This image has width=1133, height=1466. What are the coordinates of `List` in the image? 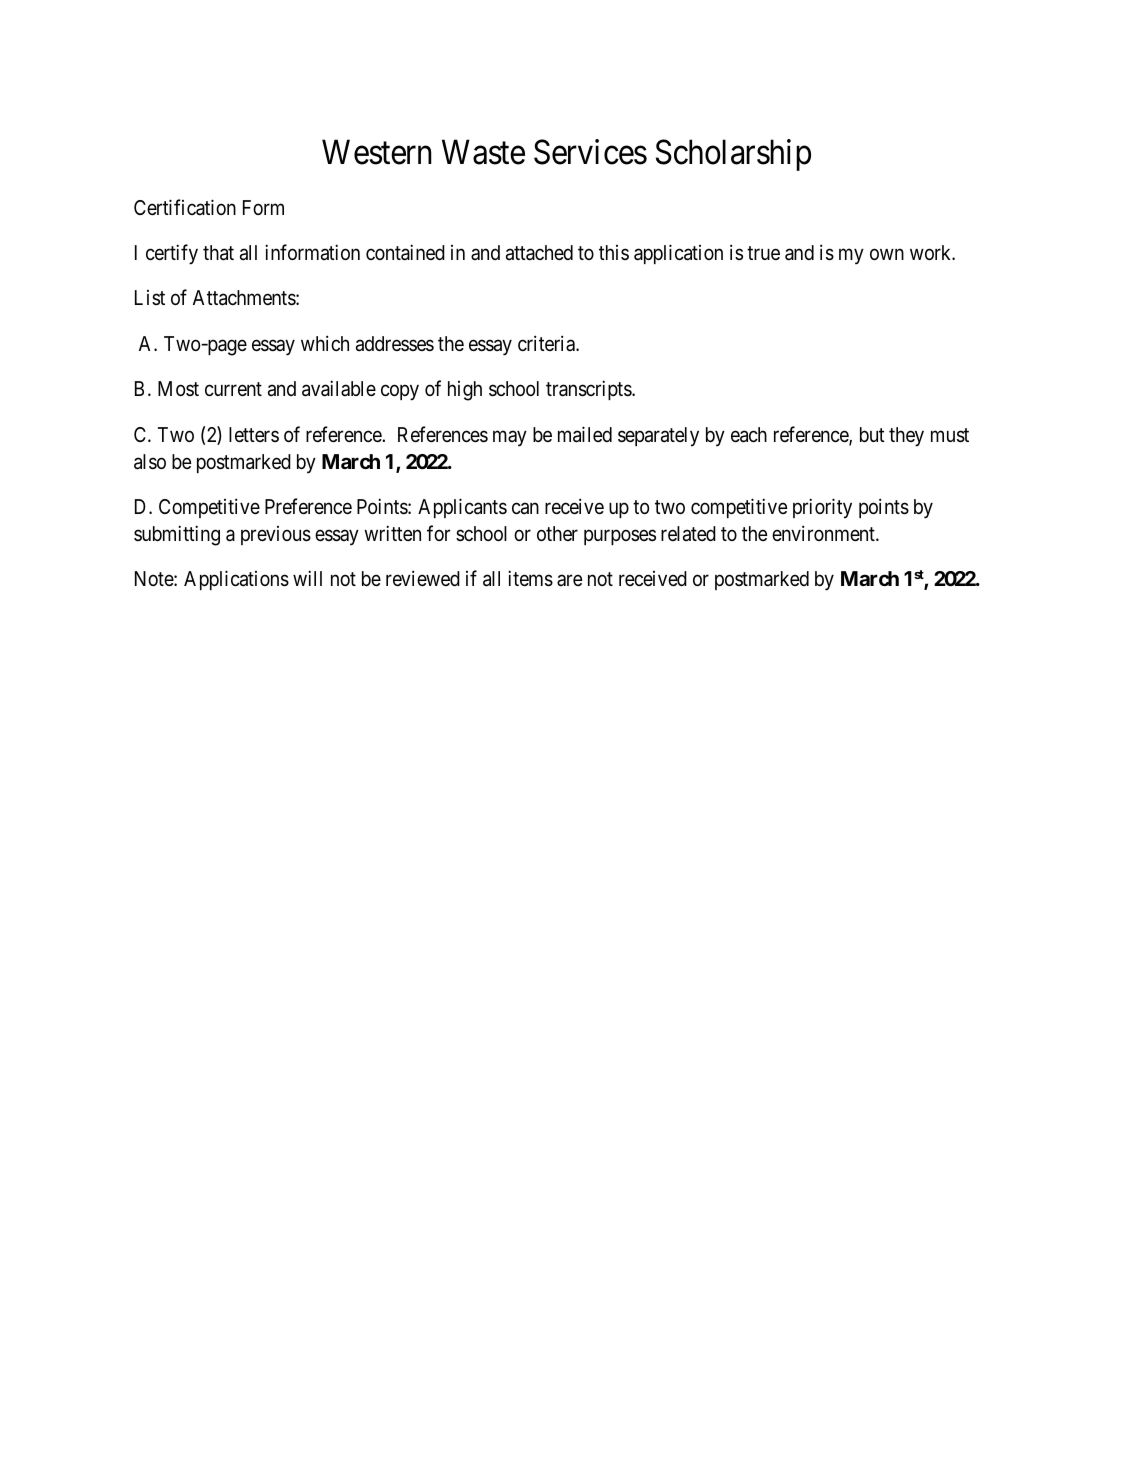 It's located at (150, 297).
